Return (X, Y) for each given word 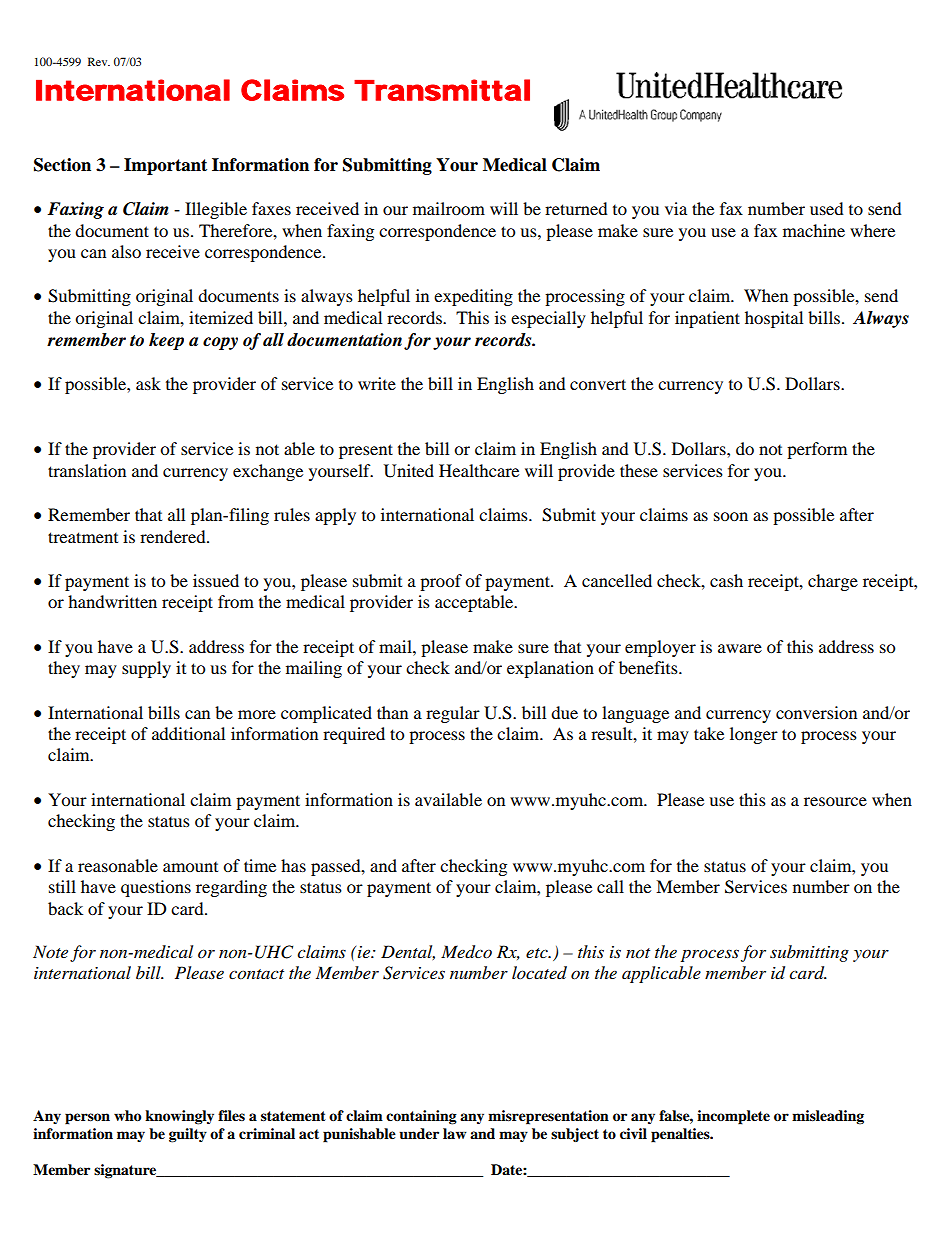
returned (576, 208)
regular (453, 714)
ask (148, 383)
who (127, 1115)
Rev (99, 61)
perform (817, 450)
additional (188, 733)
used (827, 208)
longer (754, 735)
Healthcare (479, 470)
